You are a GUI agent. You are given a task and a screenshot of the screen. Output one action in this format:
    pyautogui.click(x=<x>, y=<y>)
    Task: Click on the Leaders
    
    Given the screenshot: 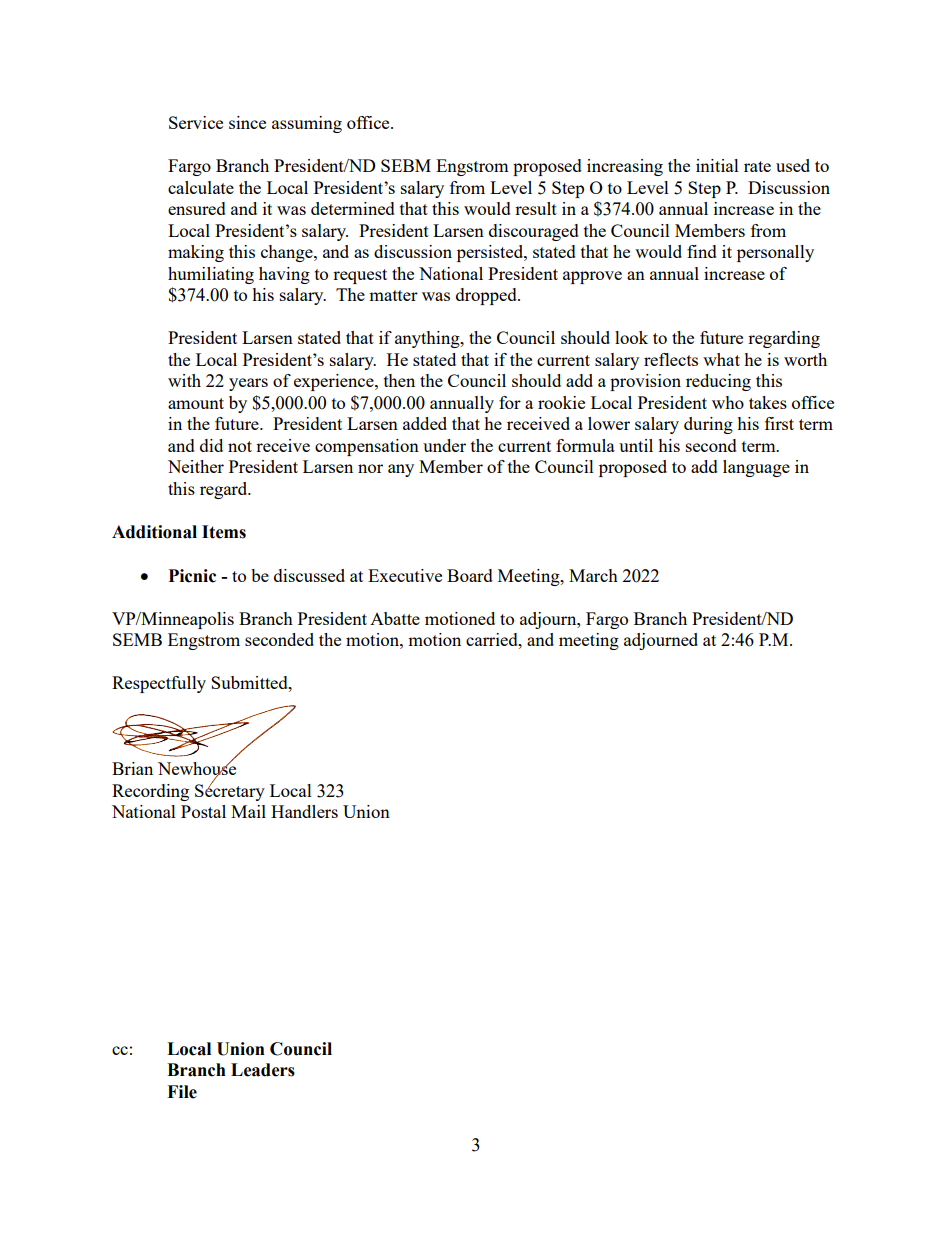 What is the action you would take?
    pyautogui.click(x=263, y=1070)
